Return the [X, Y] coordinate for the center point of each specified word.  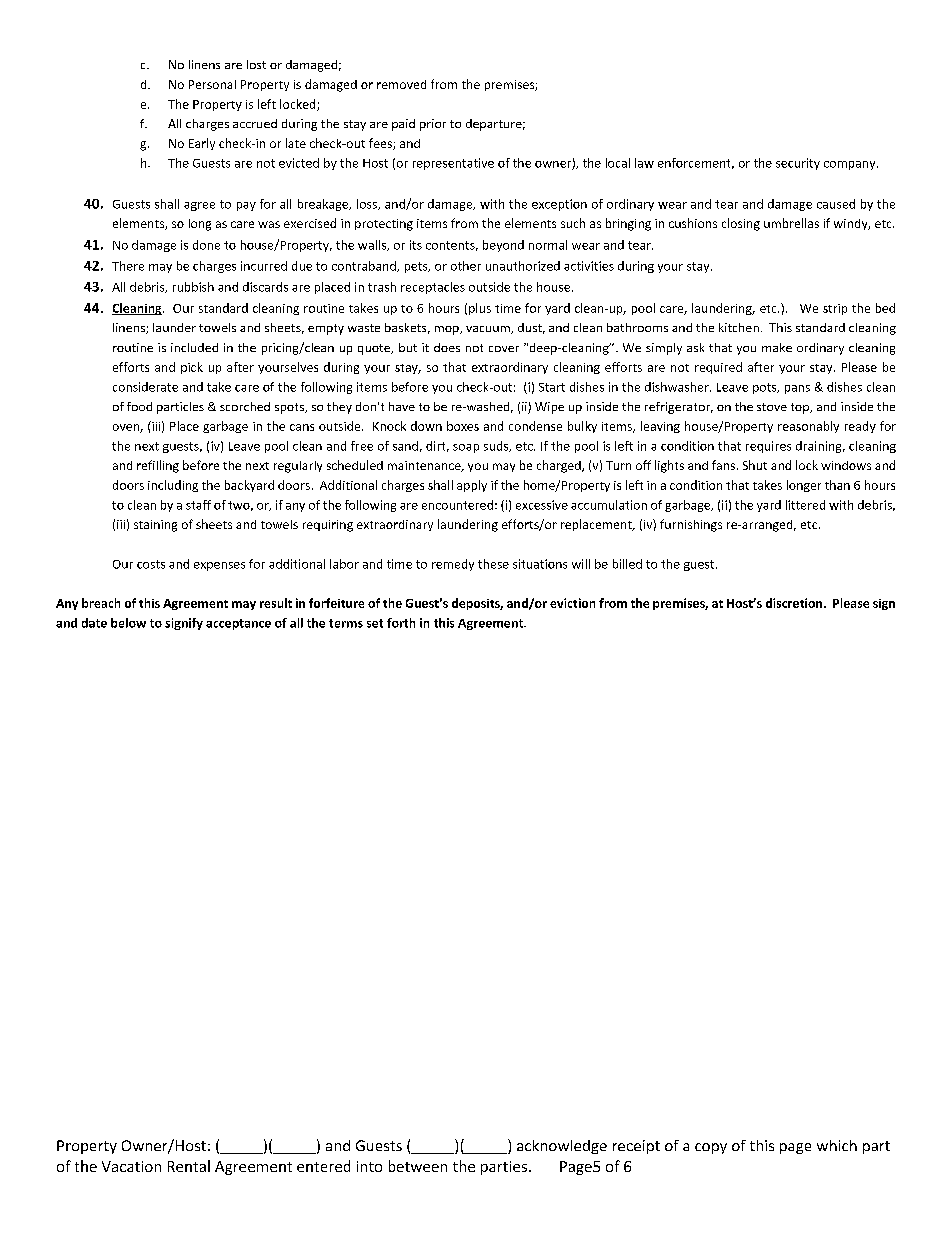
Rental [189, 1166]
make [777, 347]
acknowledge [562, 1147]
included [194, 347]
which [837, 1145]
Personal [212, 84]
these [493, 564]
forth [401, 623]
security [798, 164]
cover [504, 349]
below [128, 623]
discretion [795, 603]
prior [433, 125]
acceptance [238, 624]
